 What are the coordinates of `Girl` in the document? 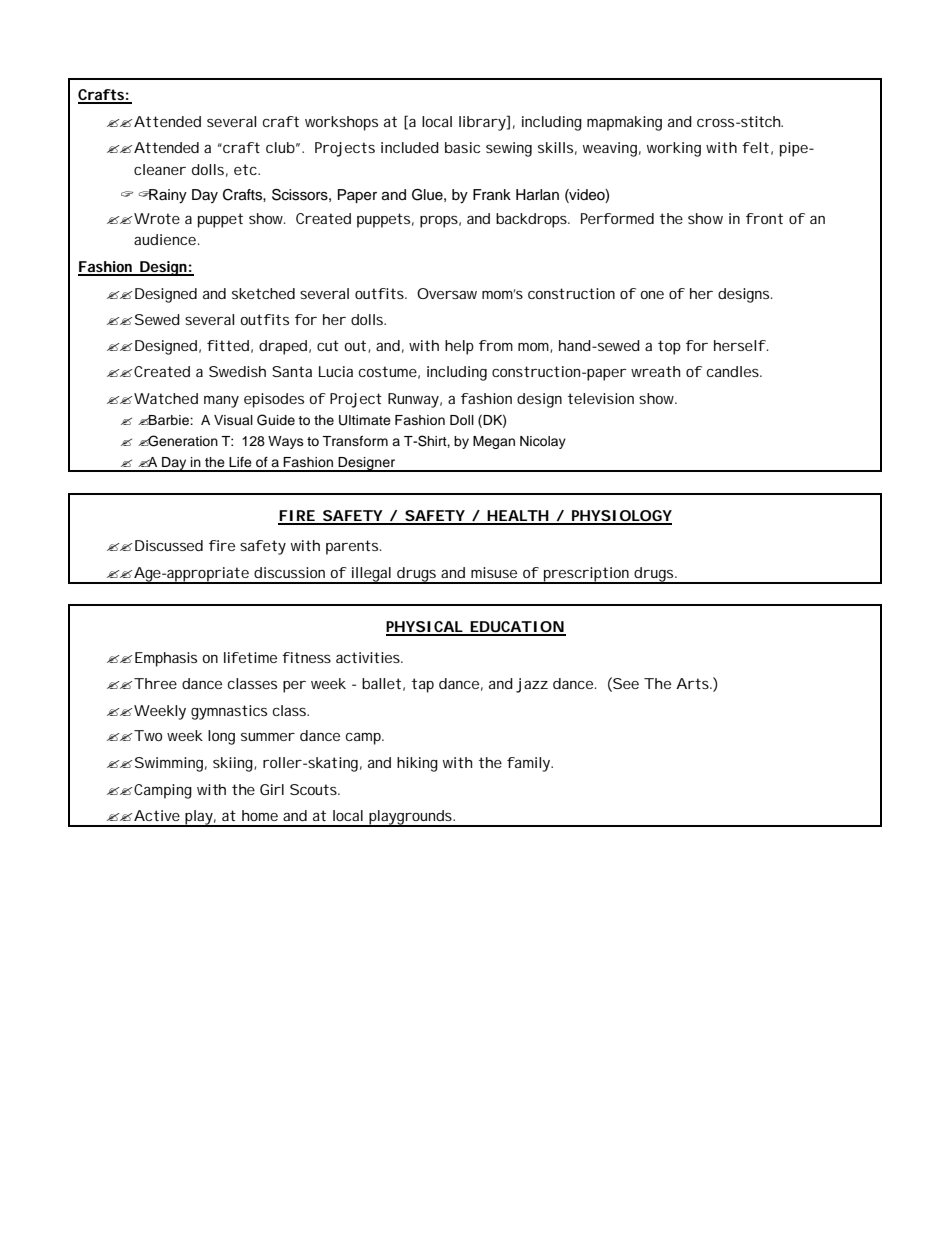 It's located at (272, 789).
